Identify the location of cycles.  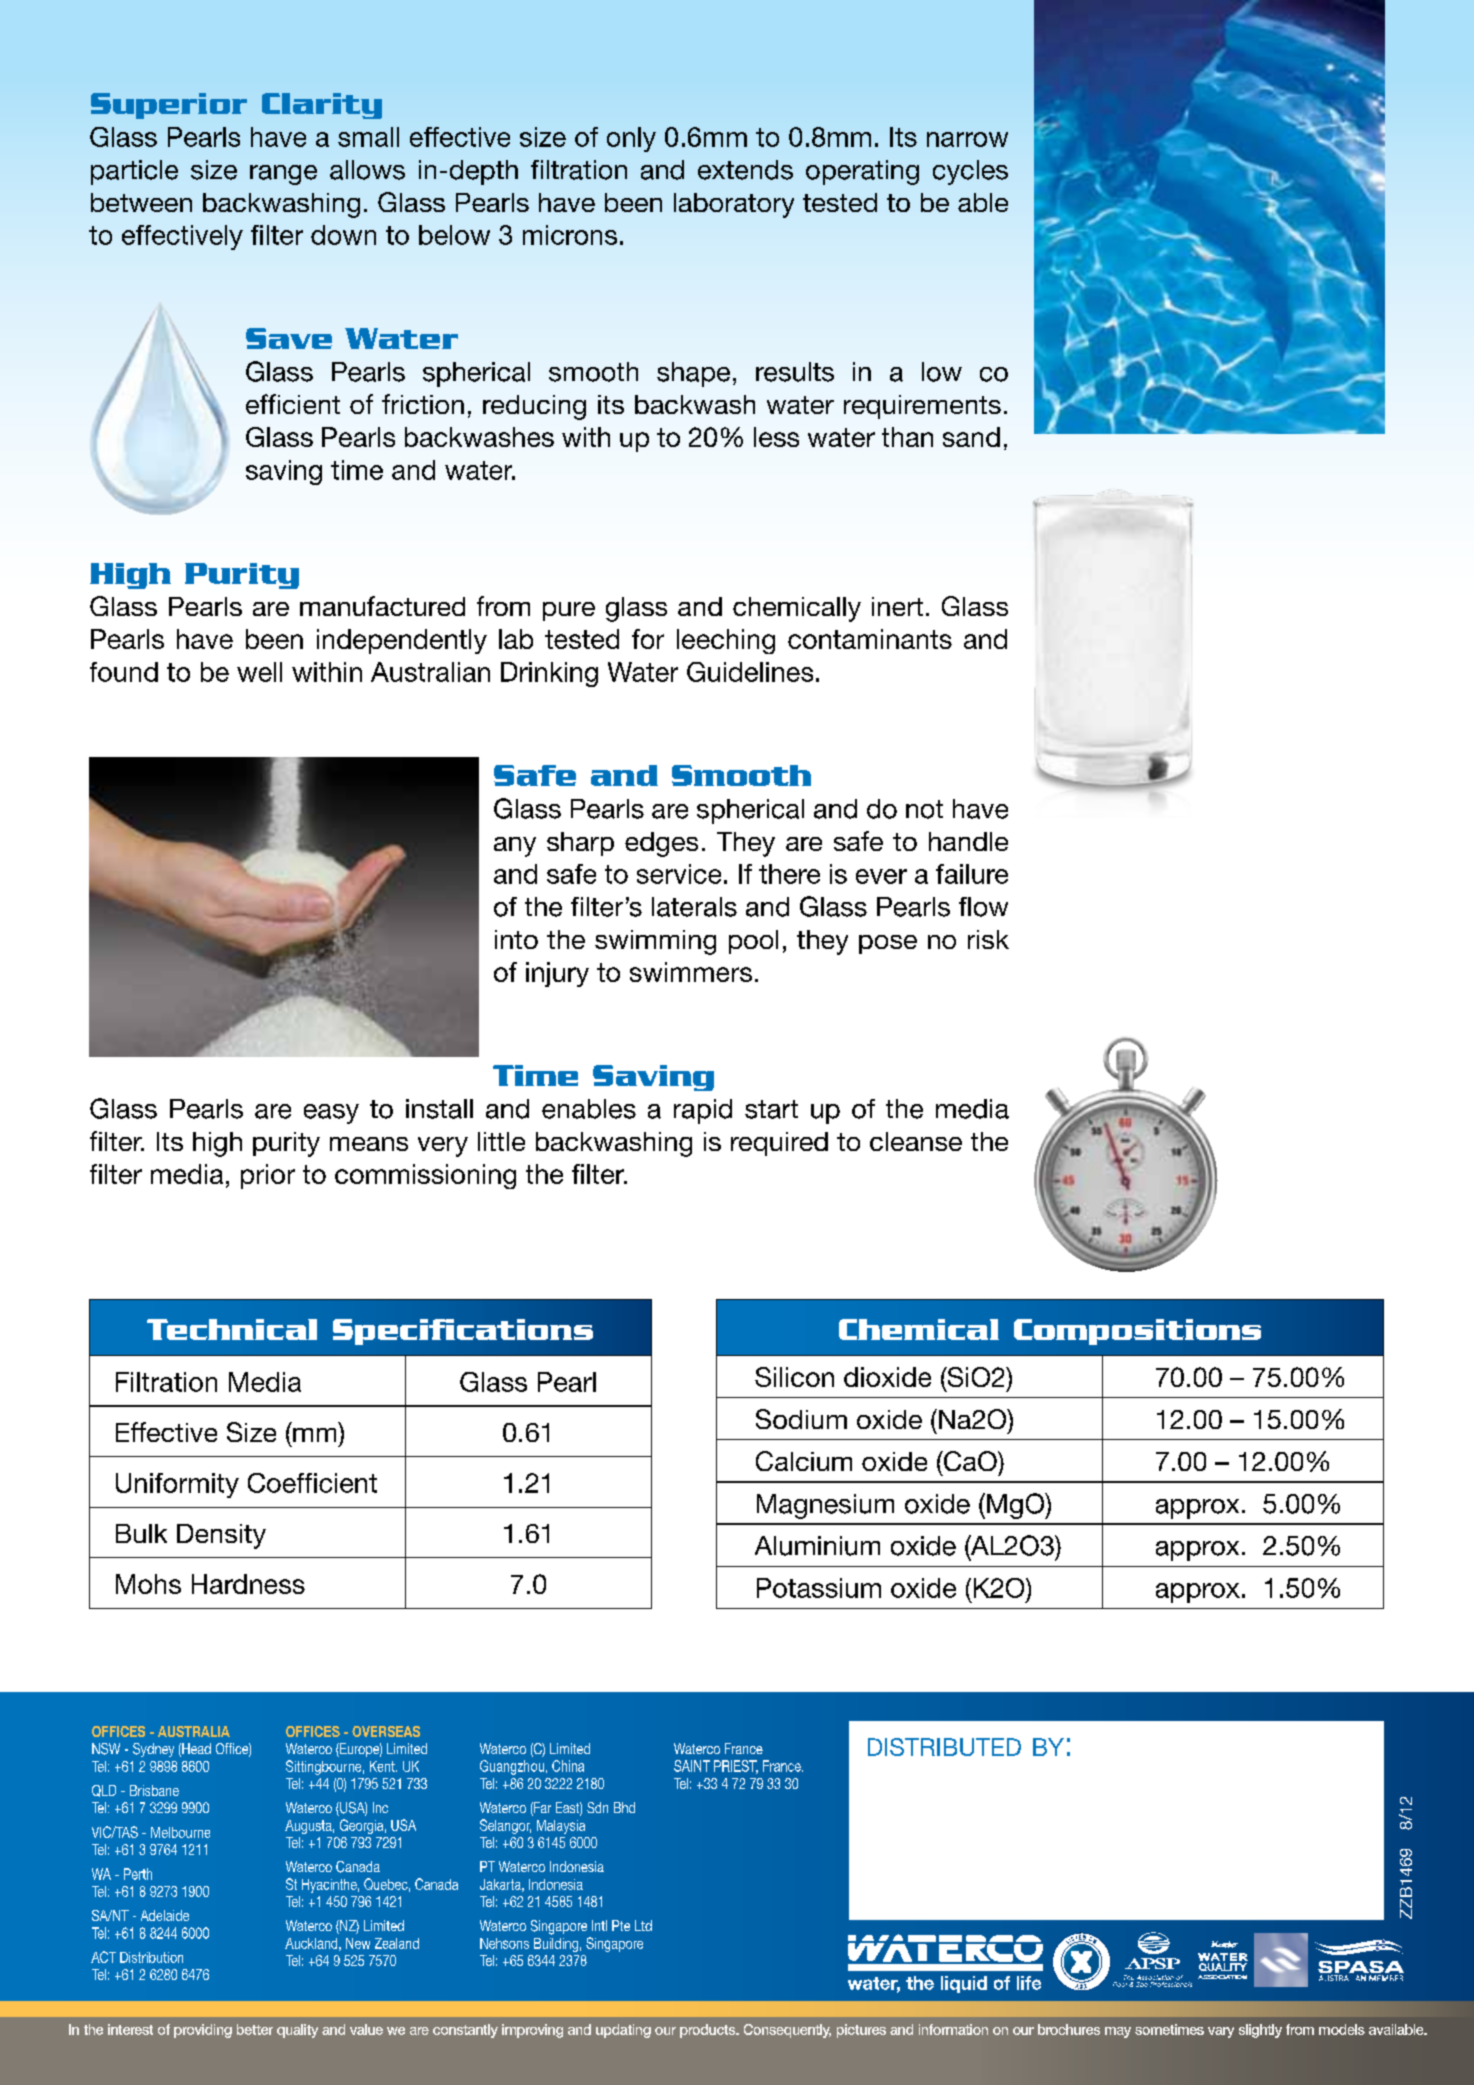
(970, 172).
